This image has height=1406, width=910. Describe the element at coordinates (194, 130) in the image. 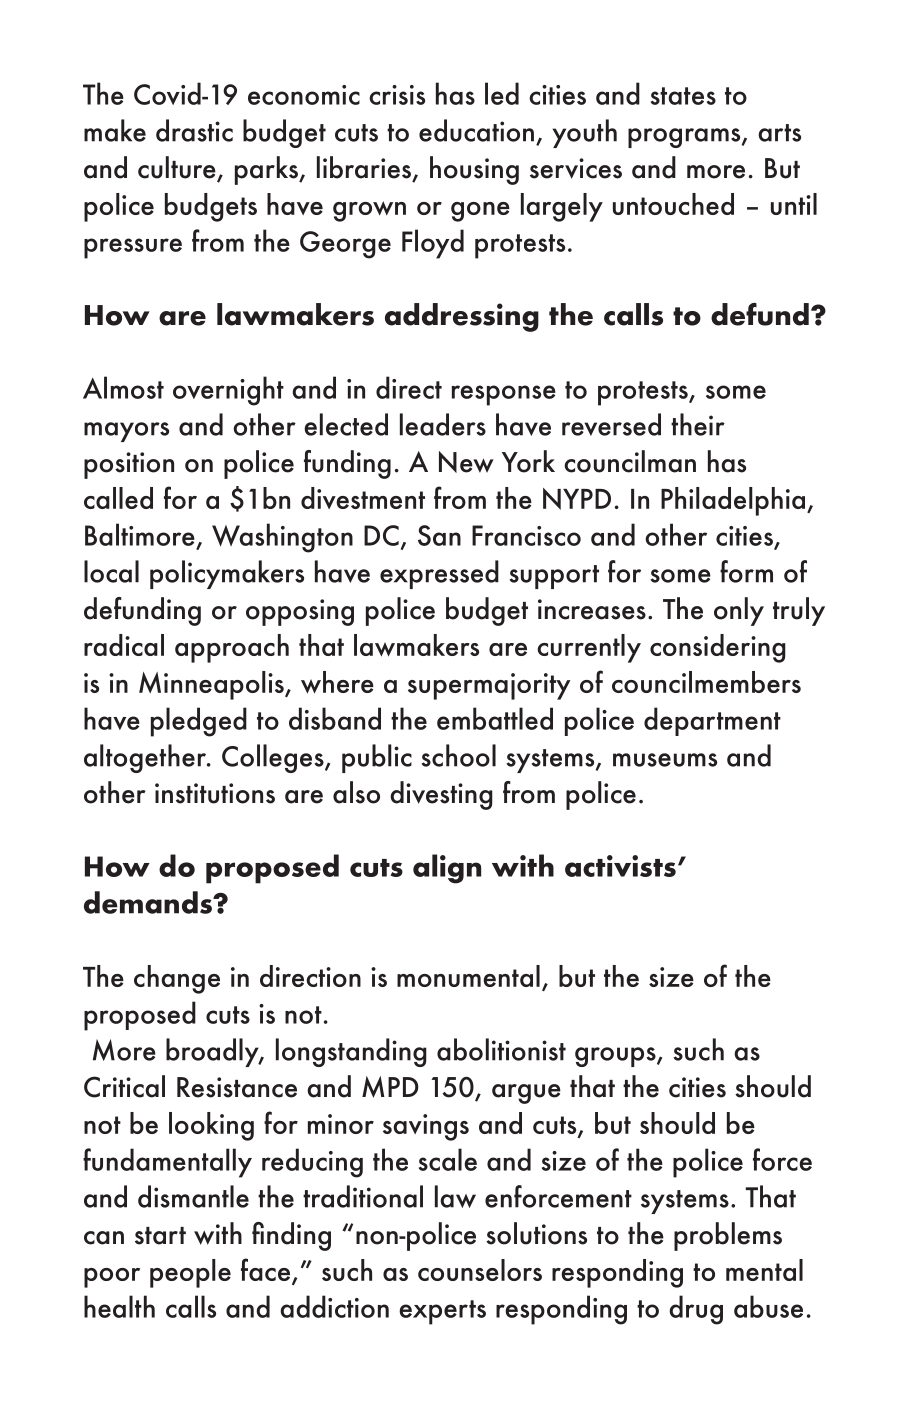

I see `drastic` at that location.
